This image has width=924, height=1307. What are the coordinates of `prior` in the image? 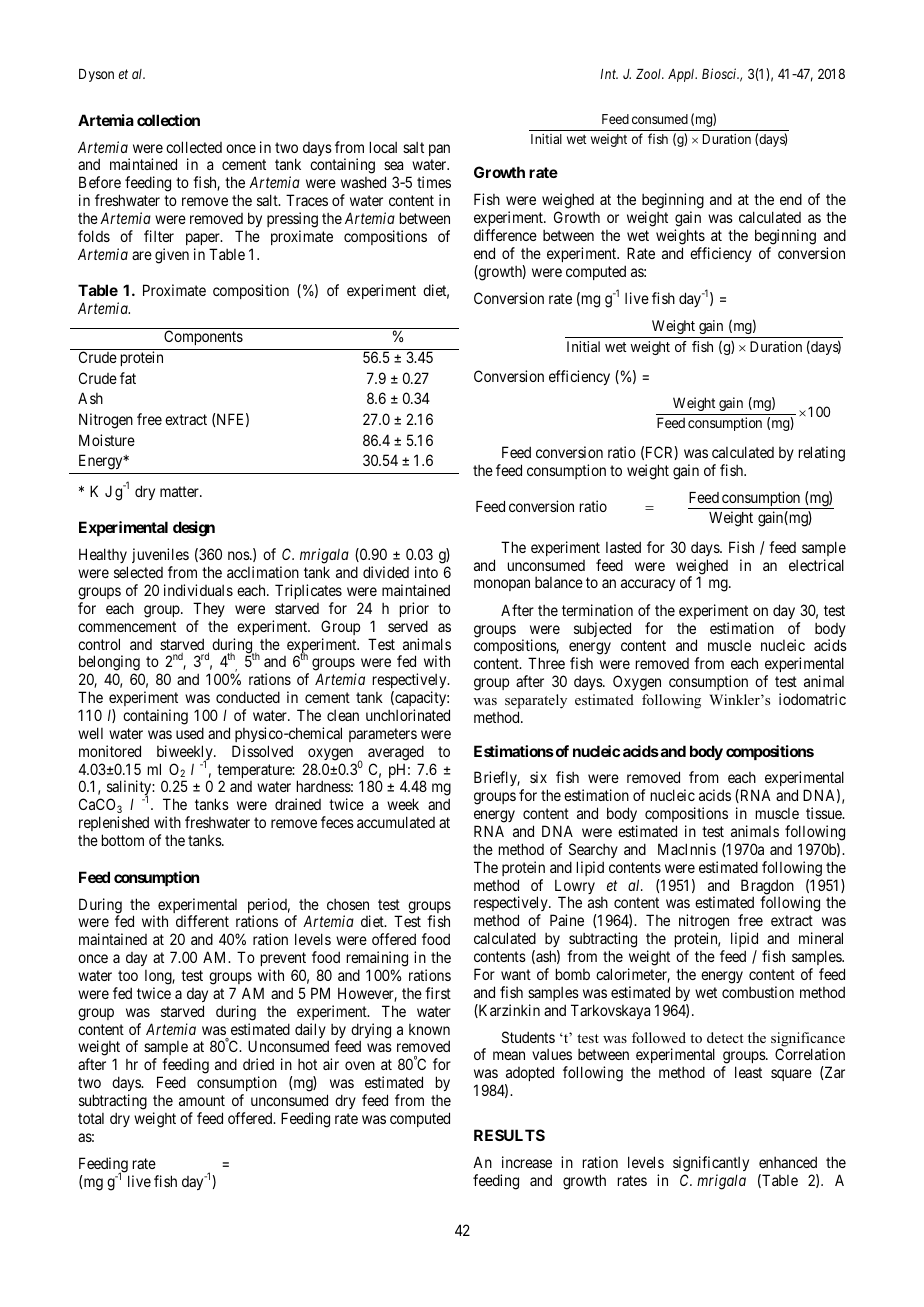 It's located at (414, 609).
